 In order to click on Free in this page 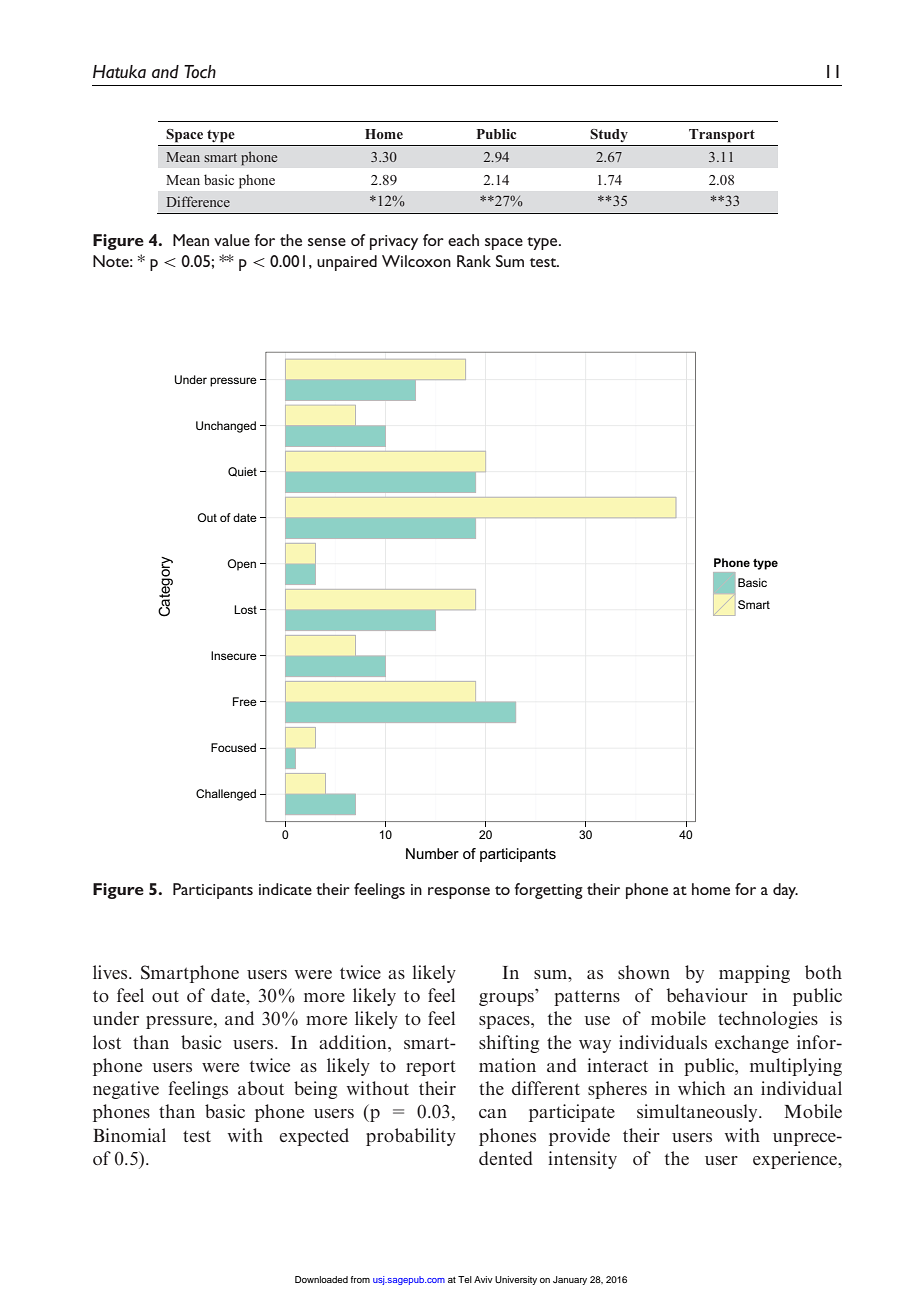, I will do `click(245, 701)`.
